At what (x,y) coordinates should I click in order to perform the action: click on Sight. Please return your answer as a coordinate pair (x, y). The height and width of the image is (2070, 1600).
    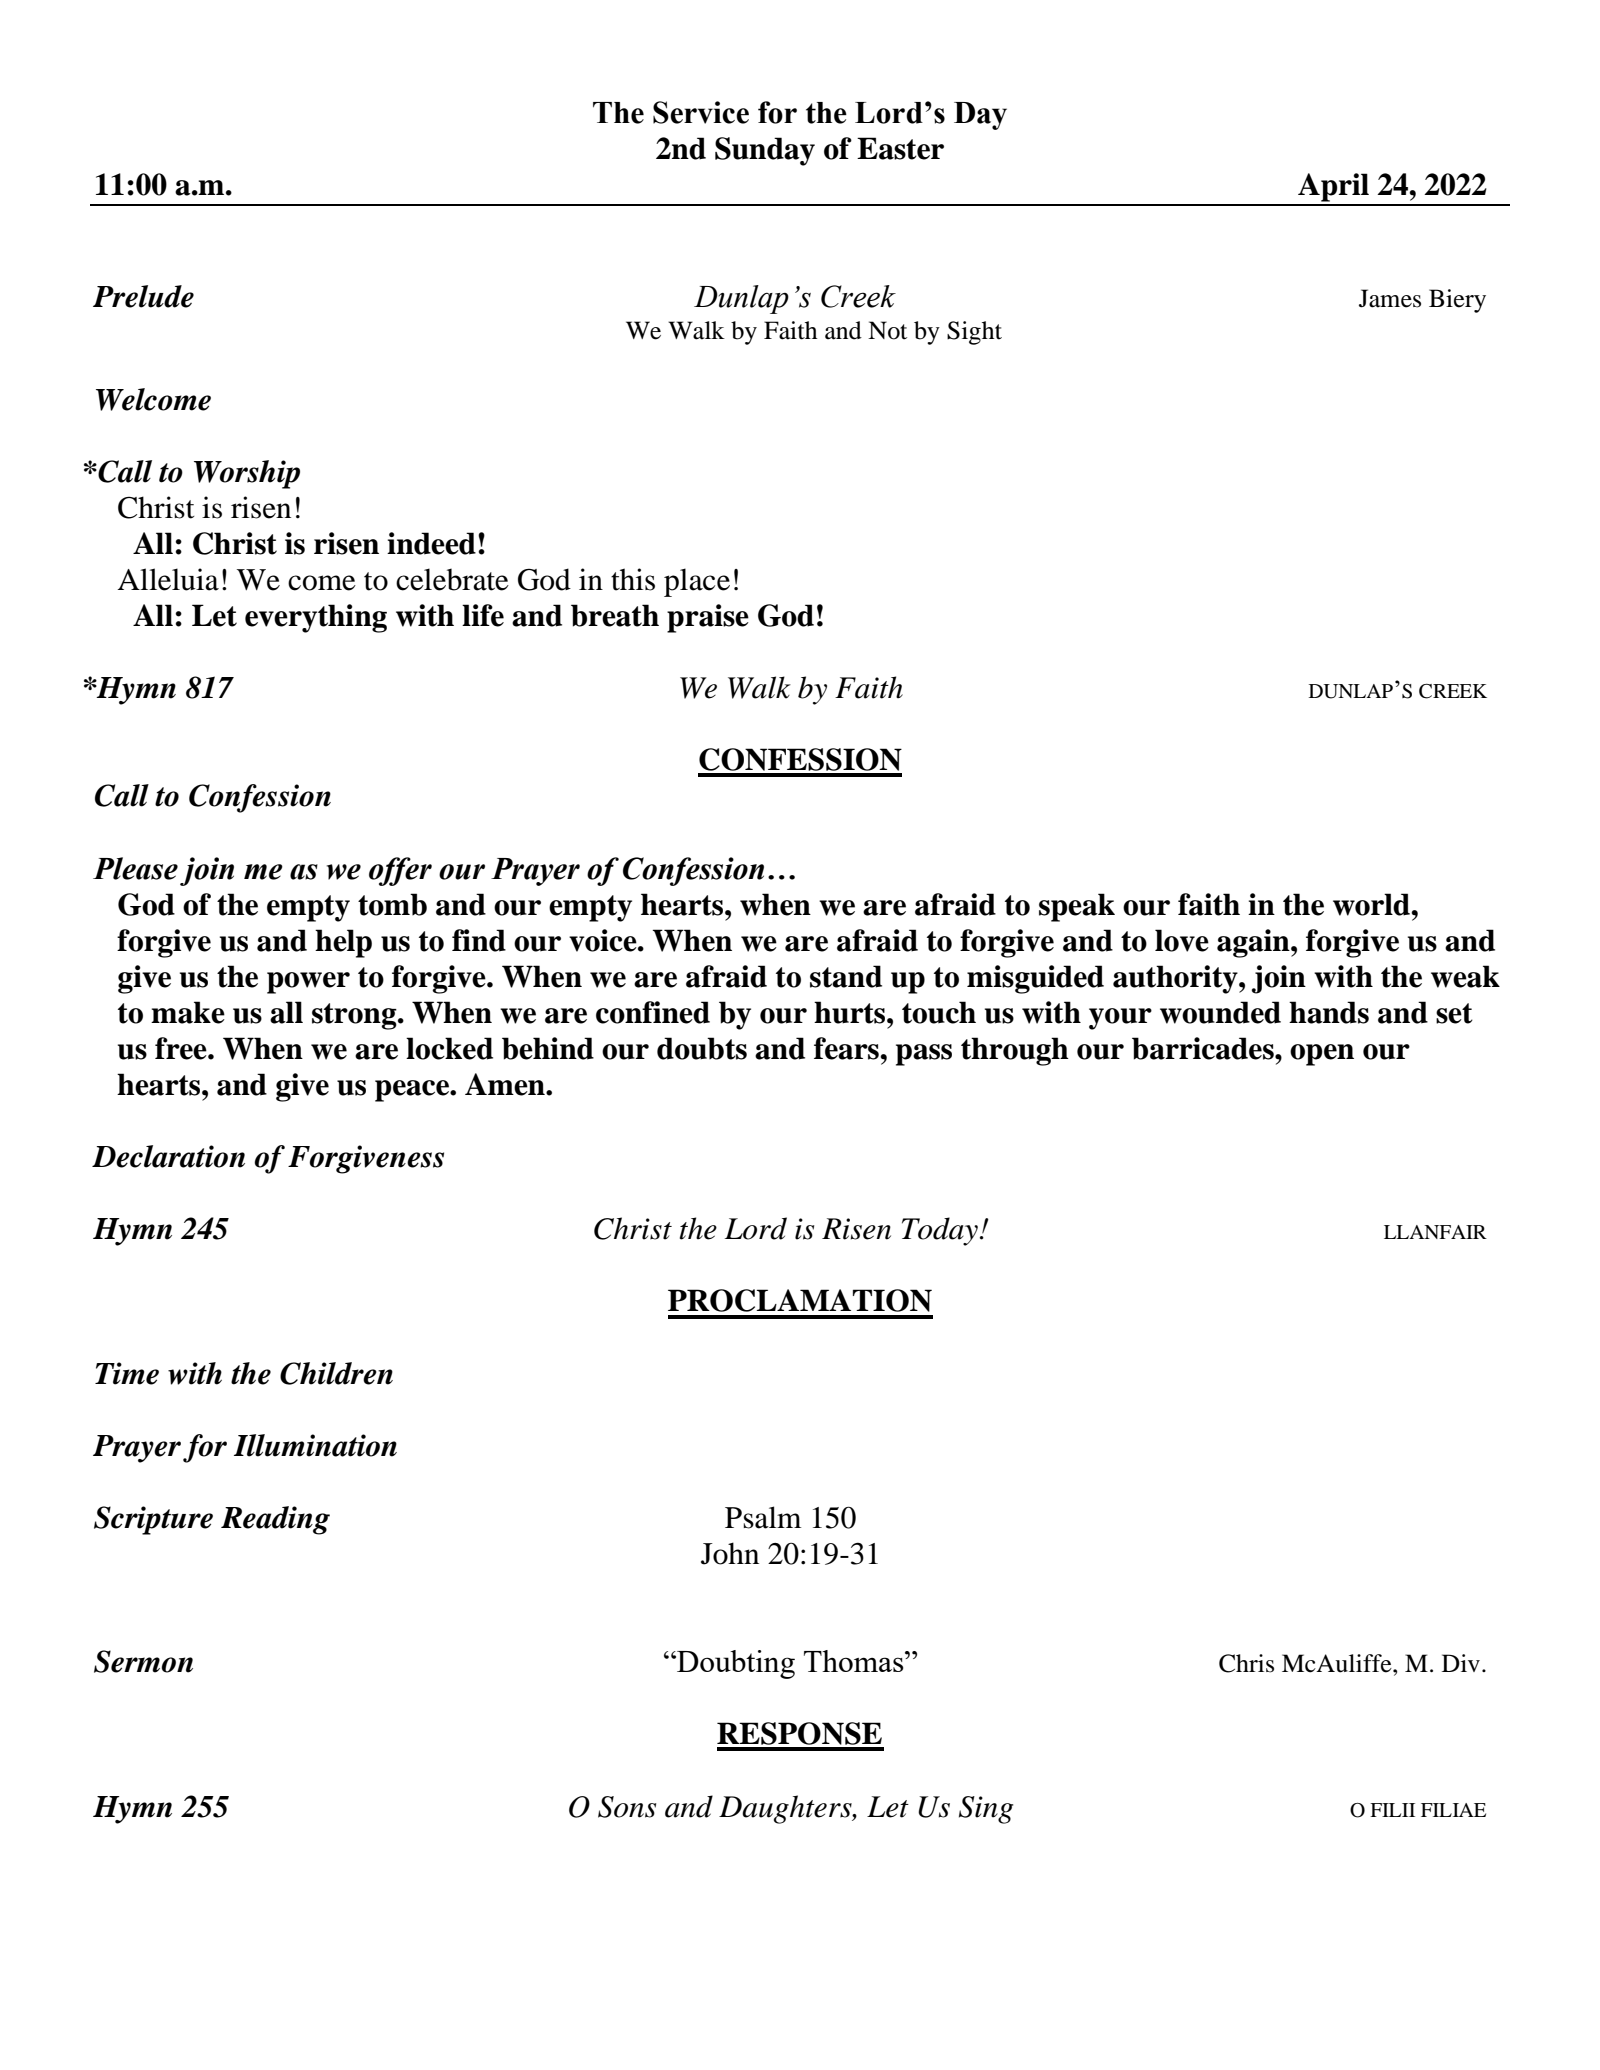
    Looking at the image, I should click on (974, 333).
